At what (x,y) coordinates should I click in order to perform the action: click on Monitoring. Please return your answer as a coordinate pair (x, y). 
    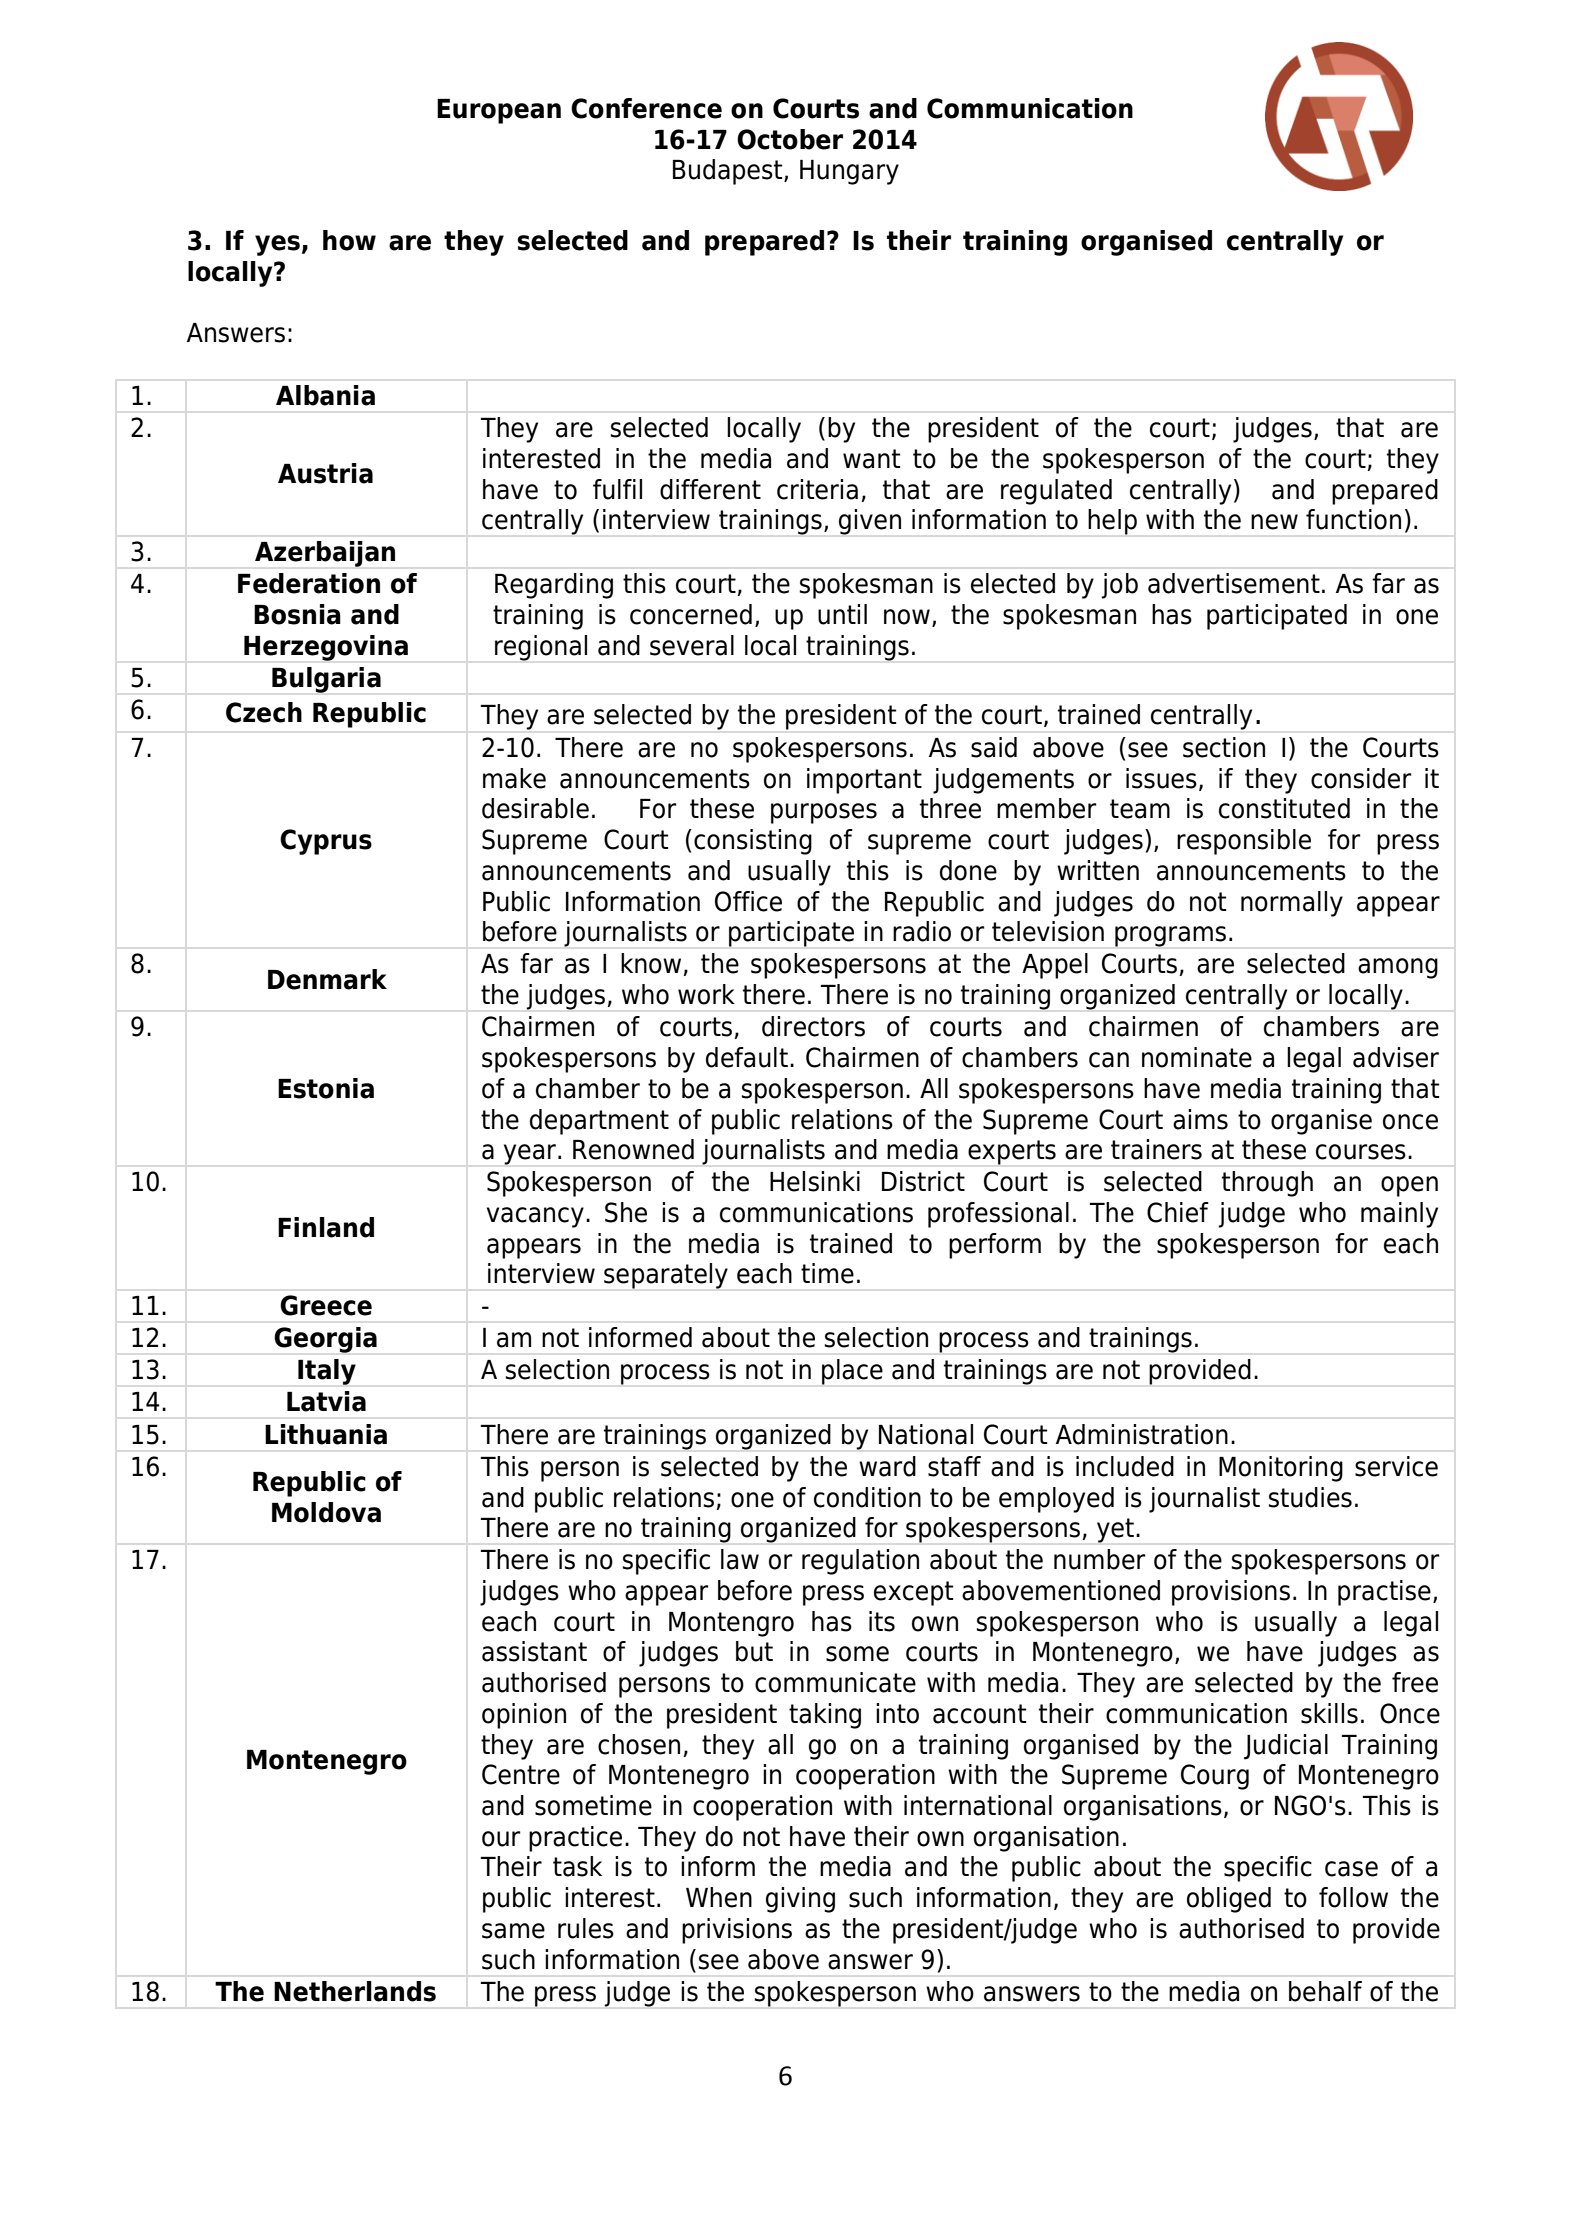
    Looking at the image, I should click on (1281, 1469).
